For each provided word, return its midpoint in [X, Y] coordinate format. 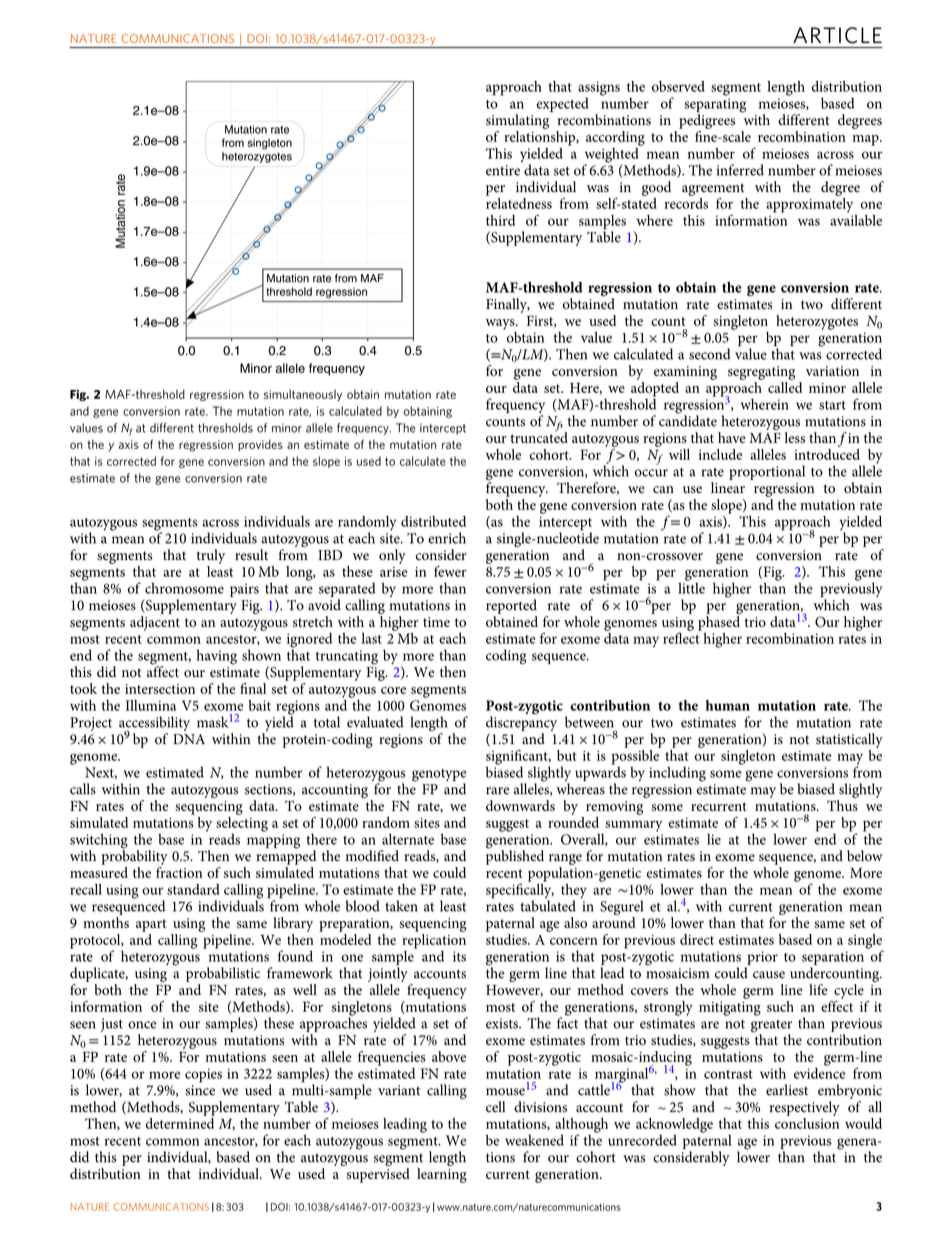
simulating [517, 121]
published [515, 856]
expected [562, 104]
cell [495, 1107]
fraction [179, 872]
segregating [761, 373]
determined [180, 1122]
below [865, 856]
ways [501, 324]
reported [511, 606]
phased [719, 623]
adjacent [155, 623]
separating [715, 106]
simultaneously [303, 395]
